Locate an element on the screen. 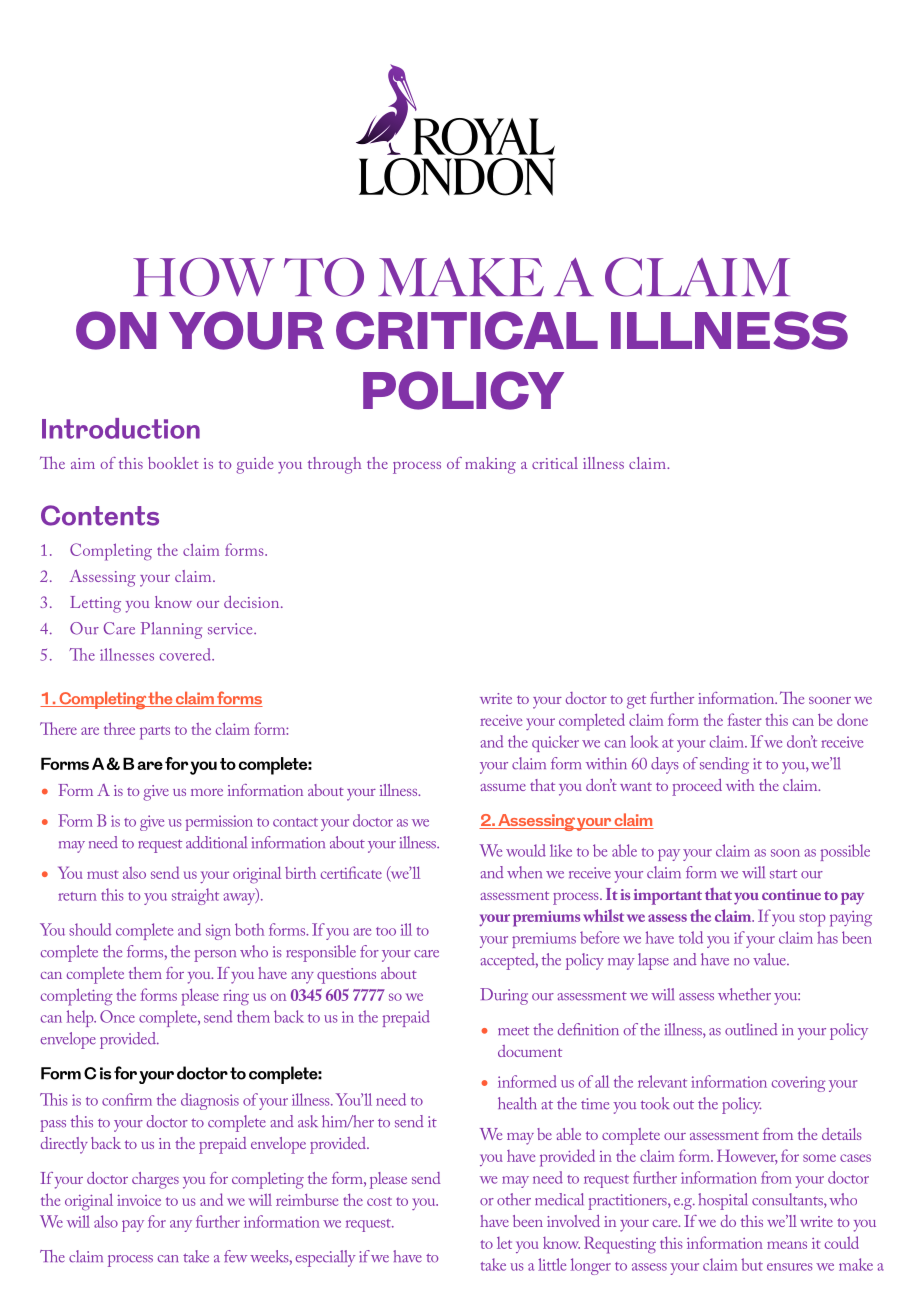 The height and width of the screenshot is (1308, 924). making is located at coordinates (490, 465).
